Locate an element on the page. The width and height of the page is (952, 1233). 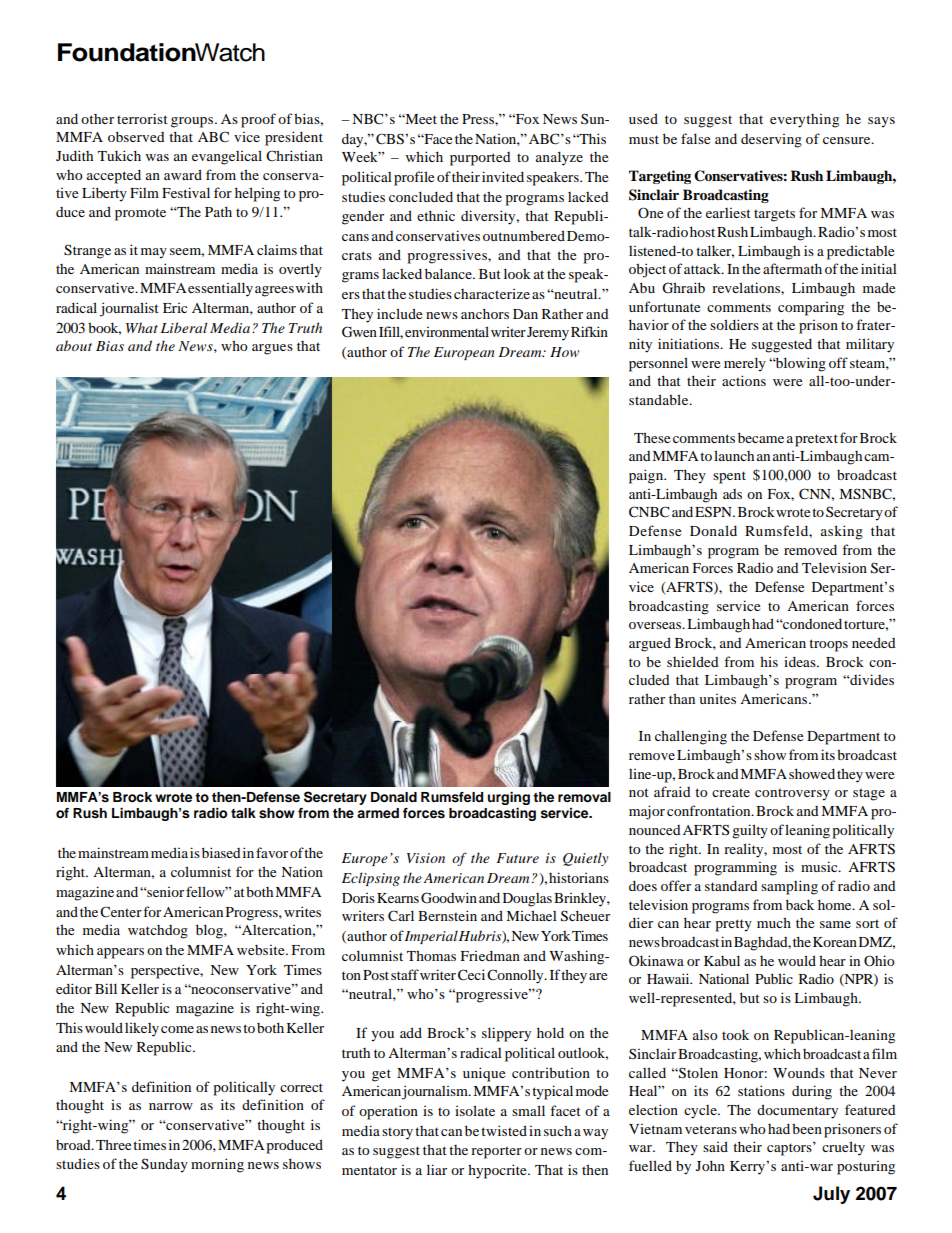
deserving is located at coordinates (771, 141).
